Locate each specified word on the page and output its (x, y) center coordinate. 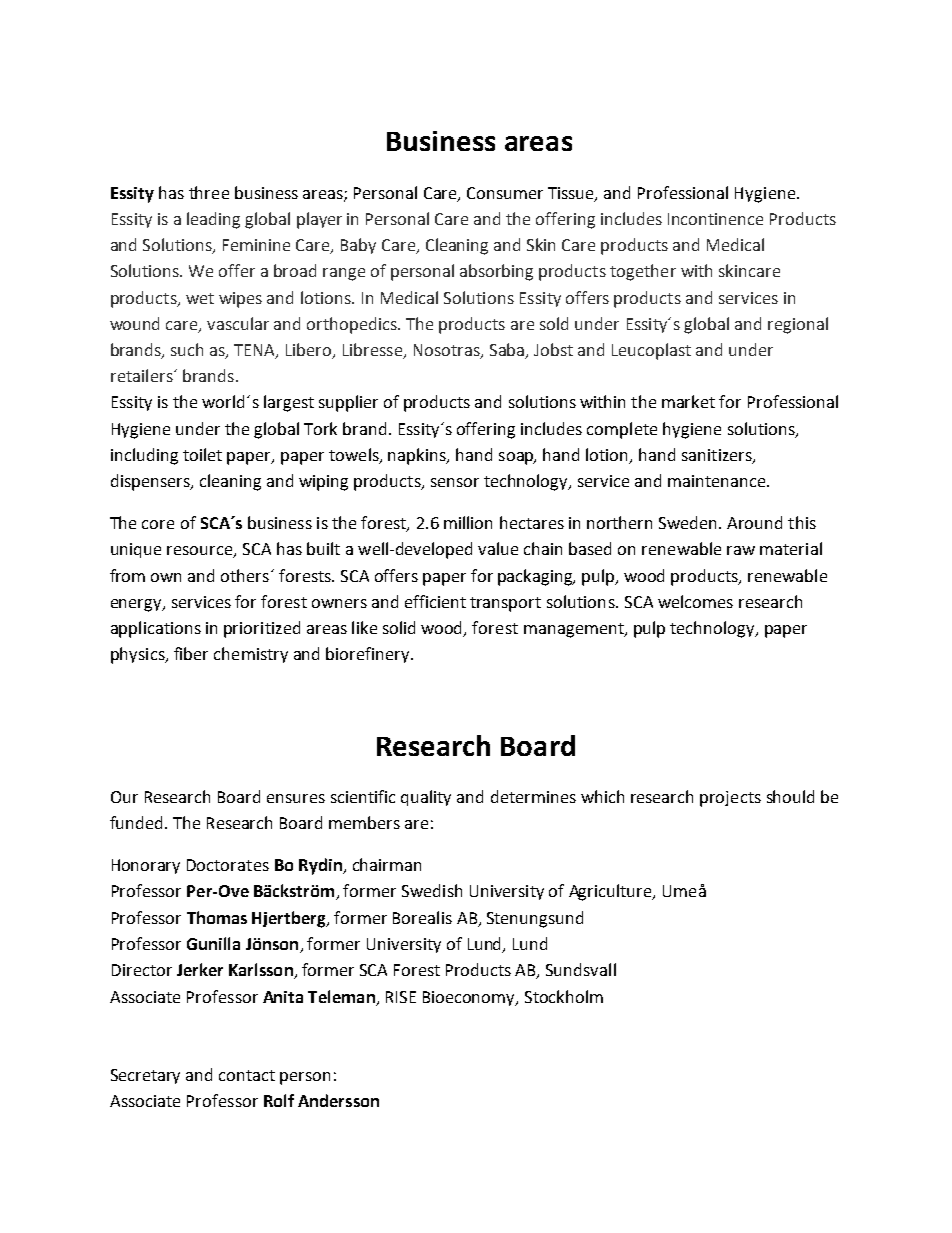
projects (730, 799)
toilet (202, 454)
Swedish (432, 890)
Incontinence (715, 219)
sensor (455, 482)
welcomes (695, 601)
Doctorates (228, 865)
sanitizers (718, 456)
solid (399, 627)
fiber (191, 653)
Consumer (505, 193)
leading (213, 220)
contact (247, 1075)
